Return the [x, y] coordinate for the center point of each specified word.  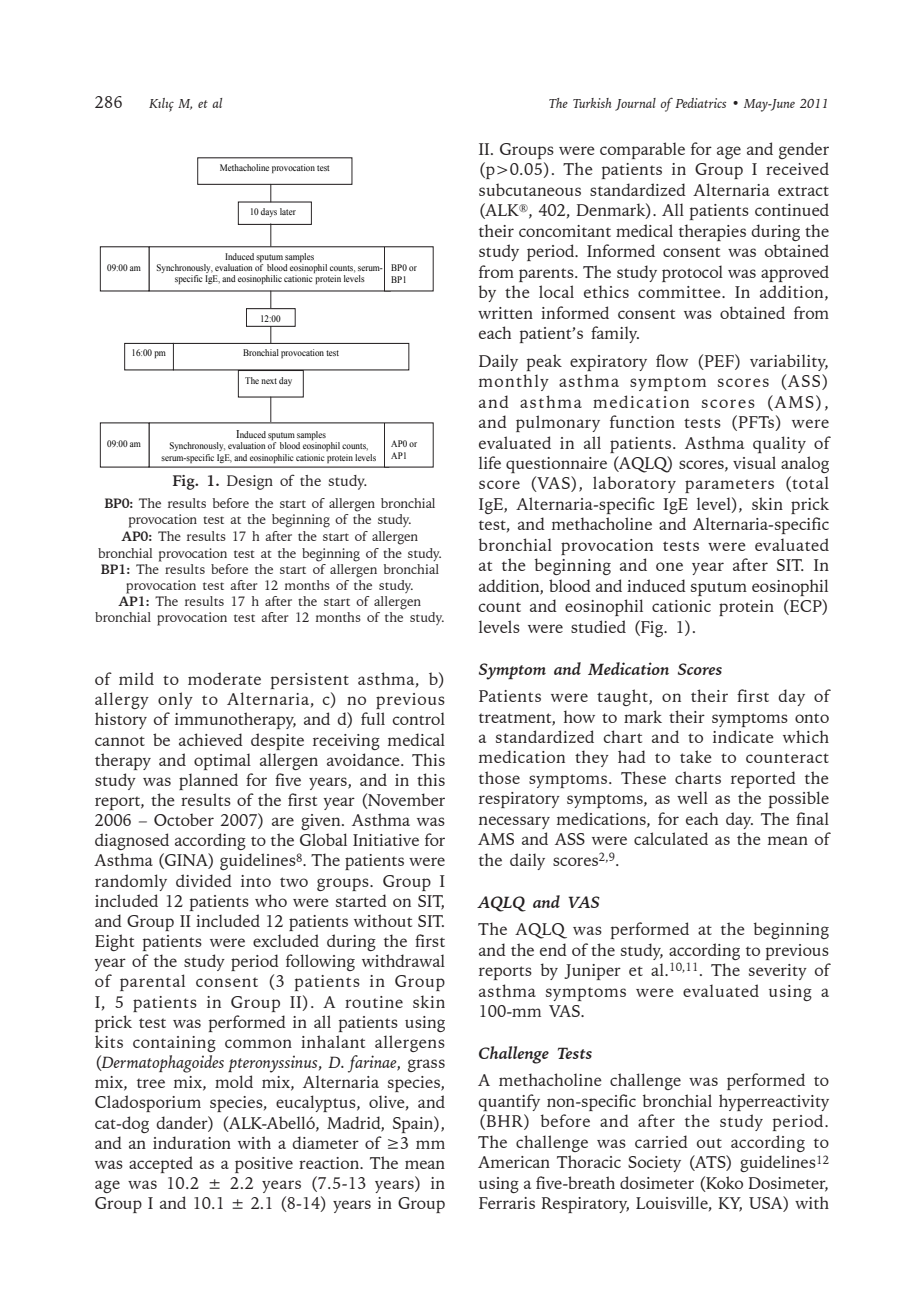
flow [672, 360]
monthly [514, 382]
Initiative [386, 840]
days [269, 212]
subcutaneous [530, 189]
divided [204, 880]
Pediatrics [700, 103]
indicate [743, 736]
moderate [224, 678]
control [419, 718]
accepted [161, 1164]
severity [778, 972]
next [269, 381]
